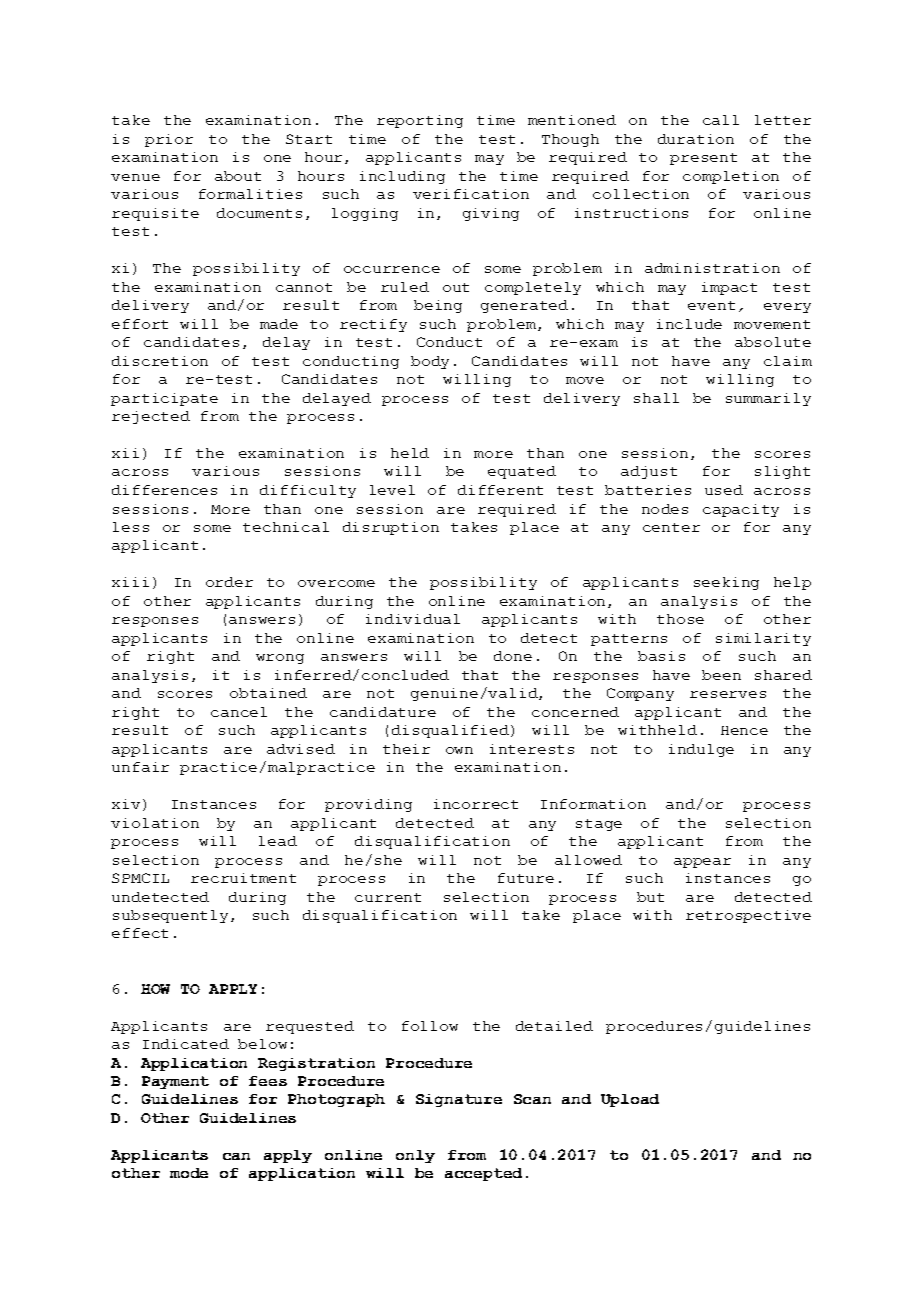 The height and width of the image is (1308, 924). What do you see at coordinates (238, 176) in the image?
I see `about` at bounding box center [238, 176].
